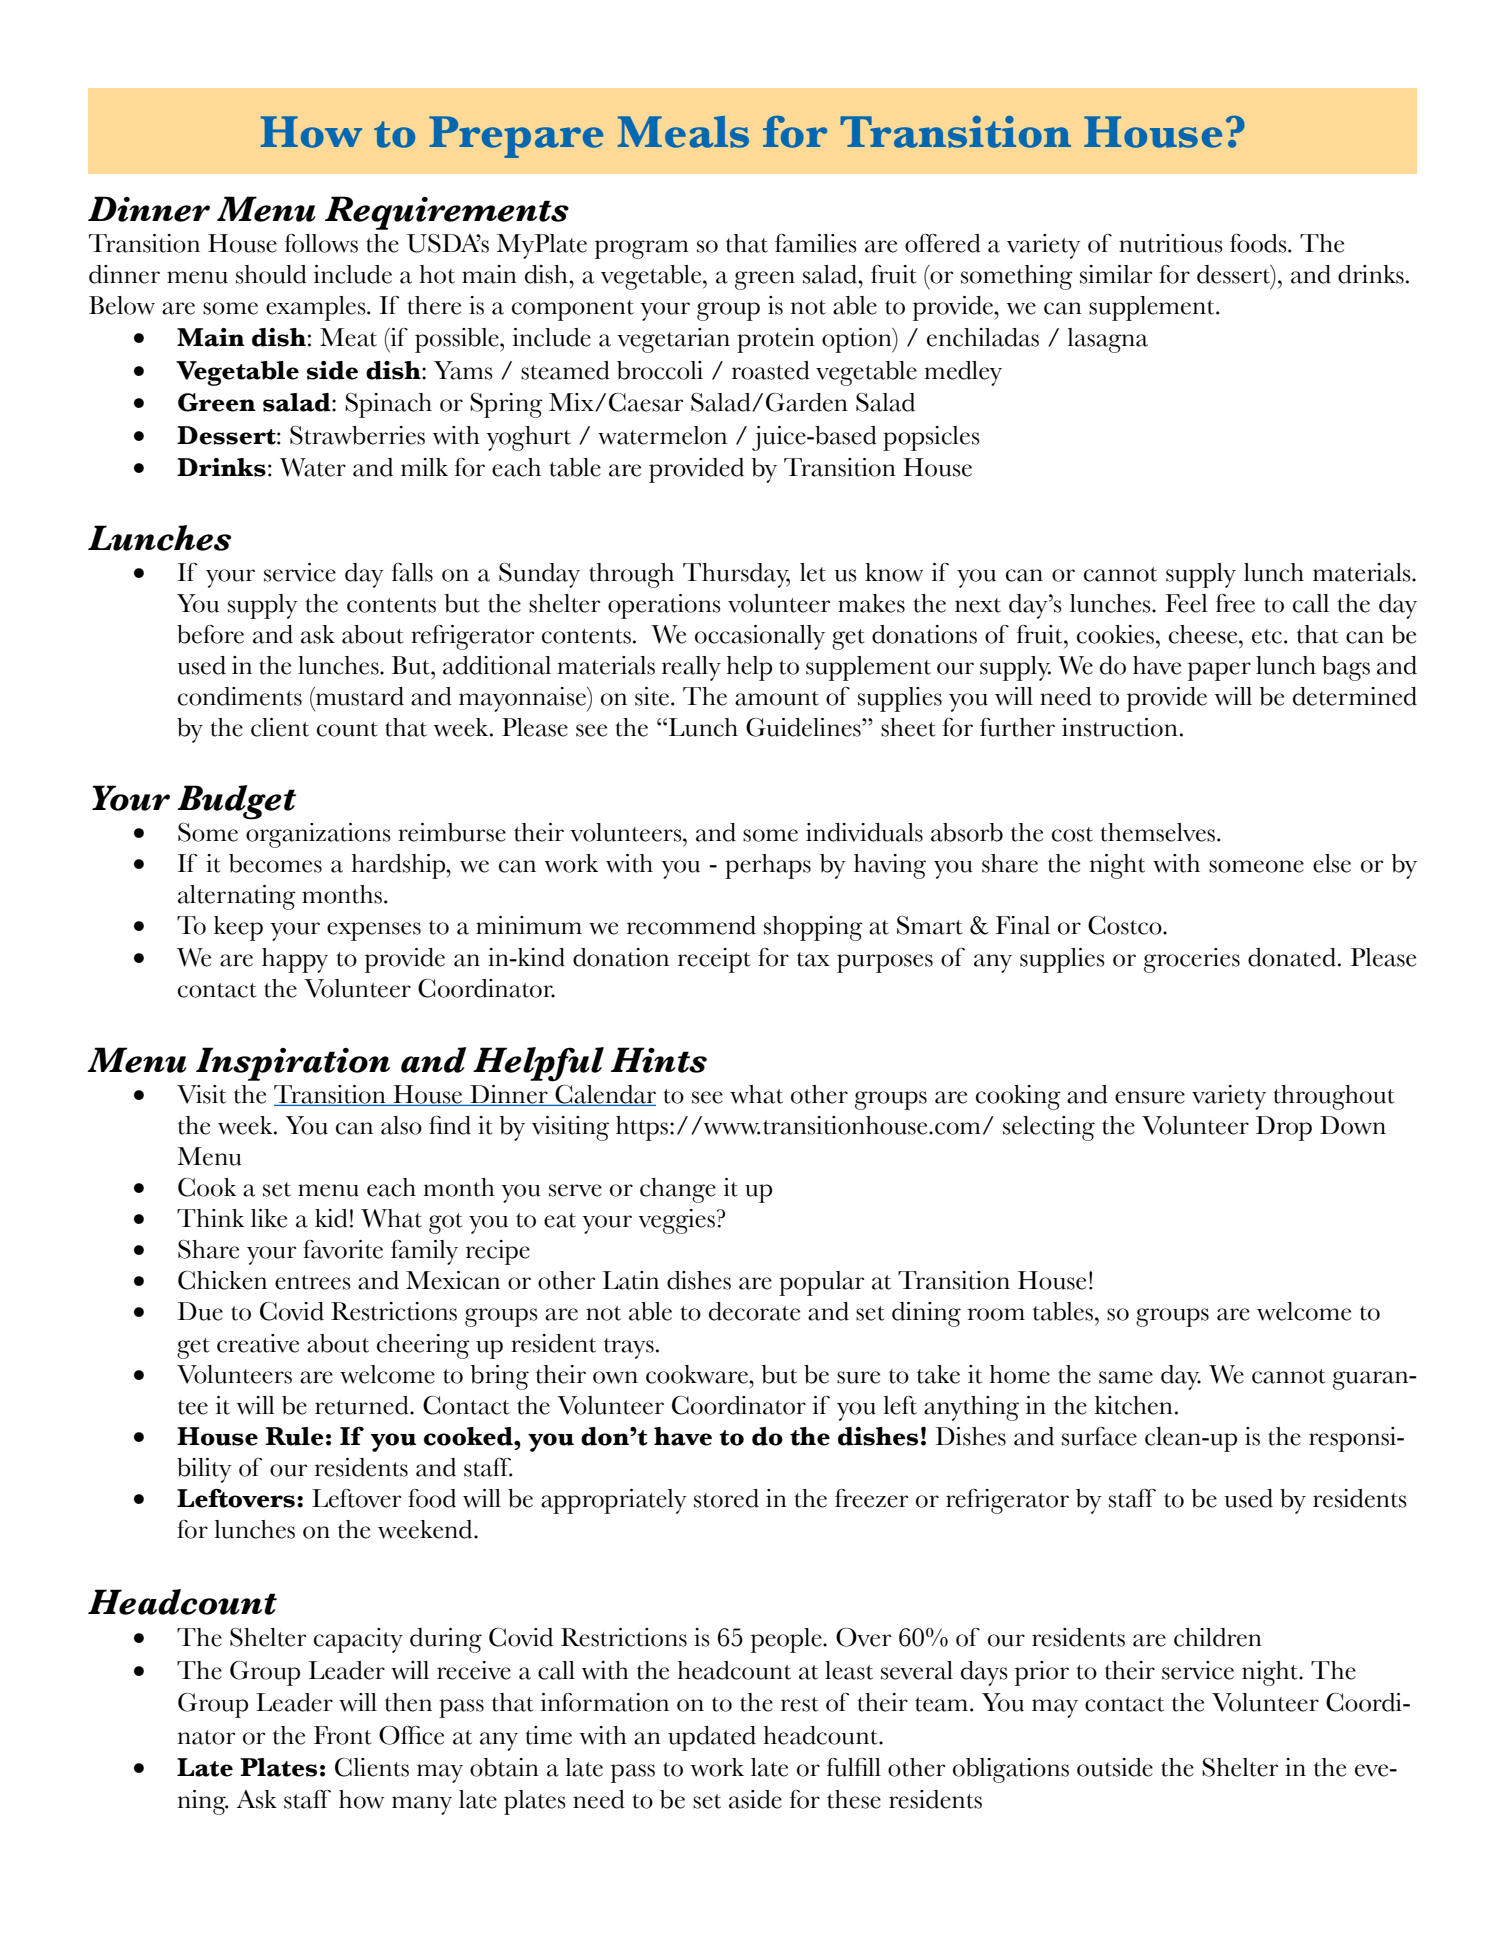  I want to click on Front, so click(343, 1735).
